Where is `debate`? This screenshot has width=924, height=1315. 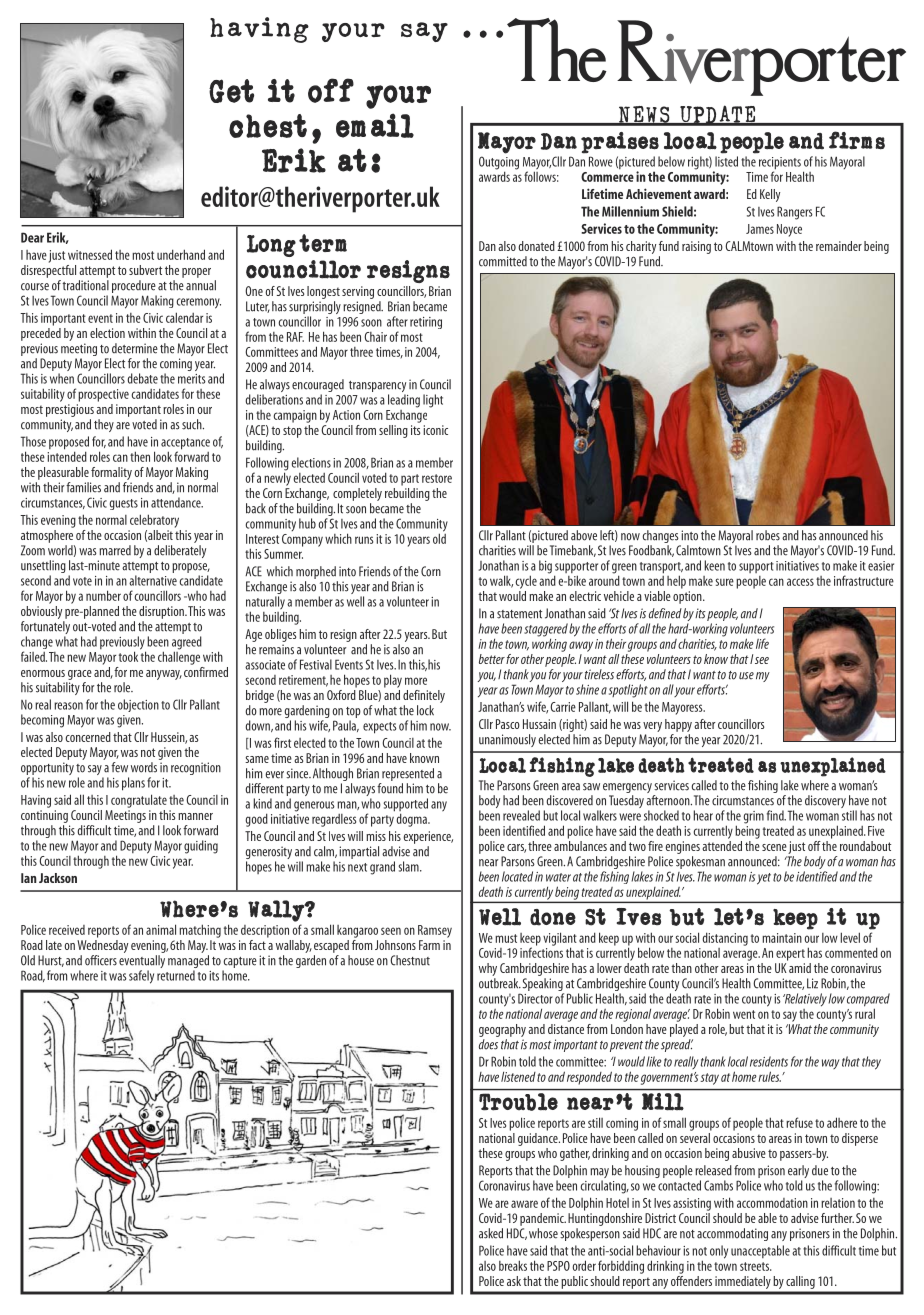 debate is located at coordinates (143, 378).
